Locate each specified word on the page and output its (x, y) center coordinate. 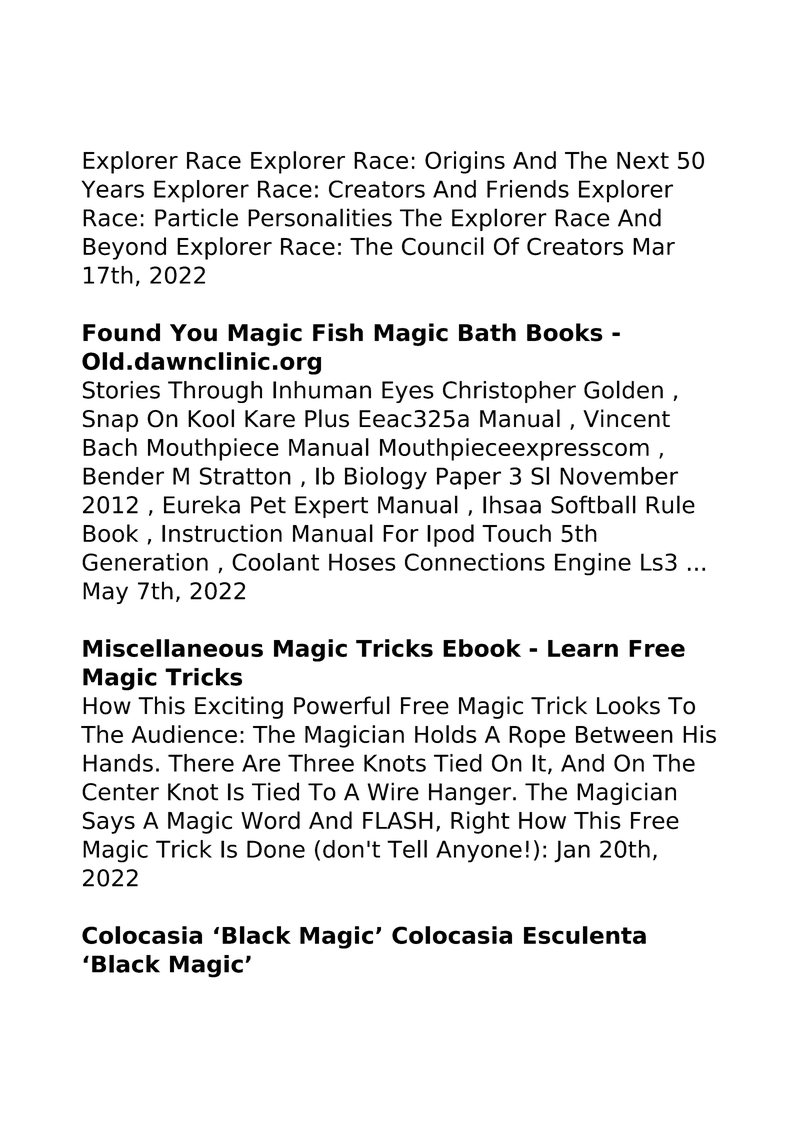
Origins (465, 162)
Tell (407, 849)
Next (643, 160)
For (401, 534)
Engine (593, 564)
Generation (145, 562)
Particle (196, 217)
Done (276, 849)
